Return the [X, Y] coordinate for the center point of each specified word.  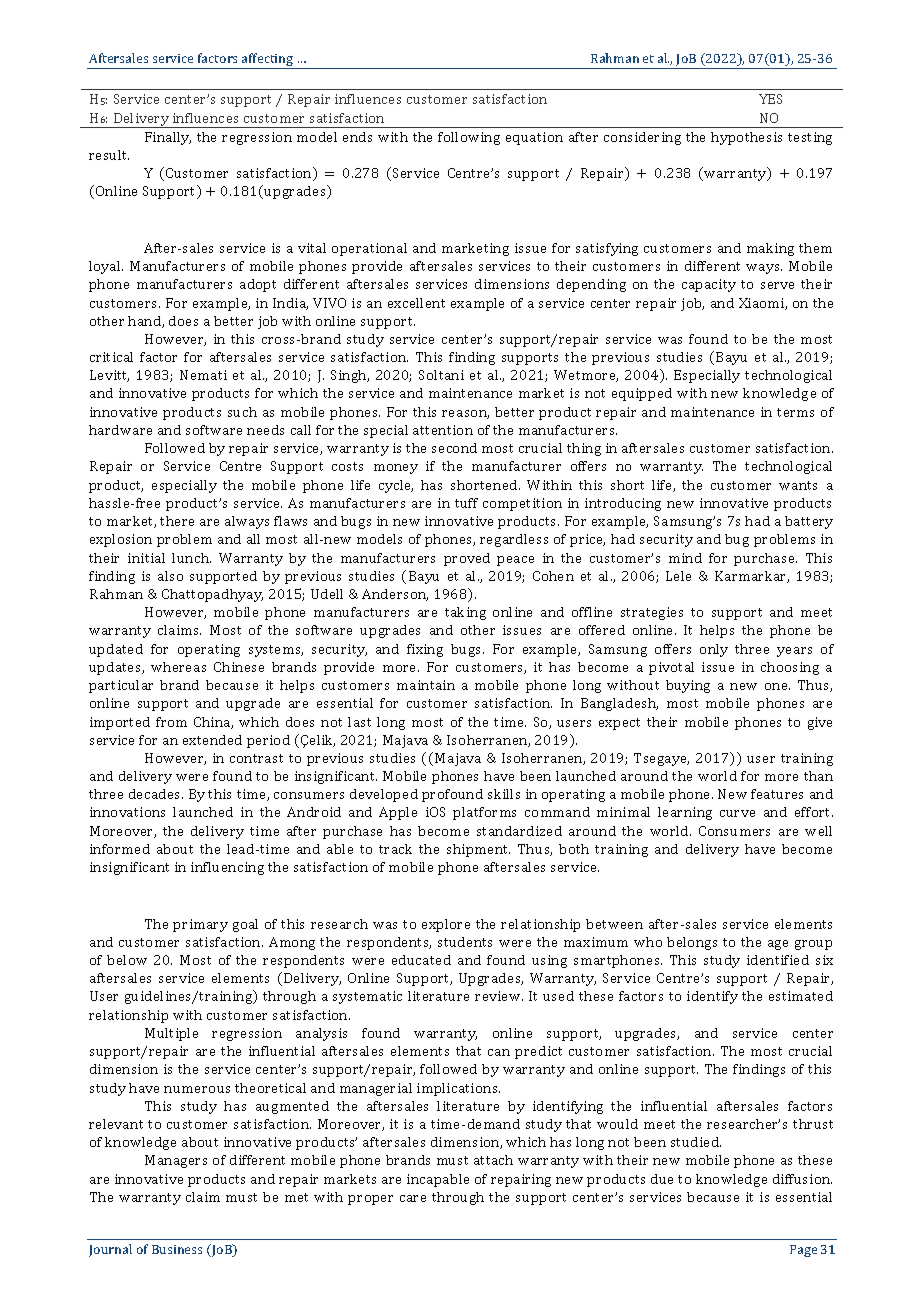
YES [770, 99]
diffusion [802, 1179]
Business [177, 1249]
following [469, 138]
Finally [168, 138]
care [413, 1198]
